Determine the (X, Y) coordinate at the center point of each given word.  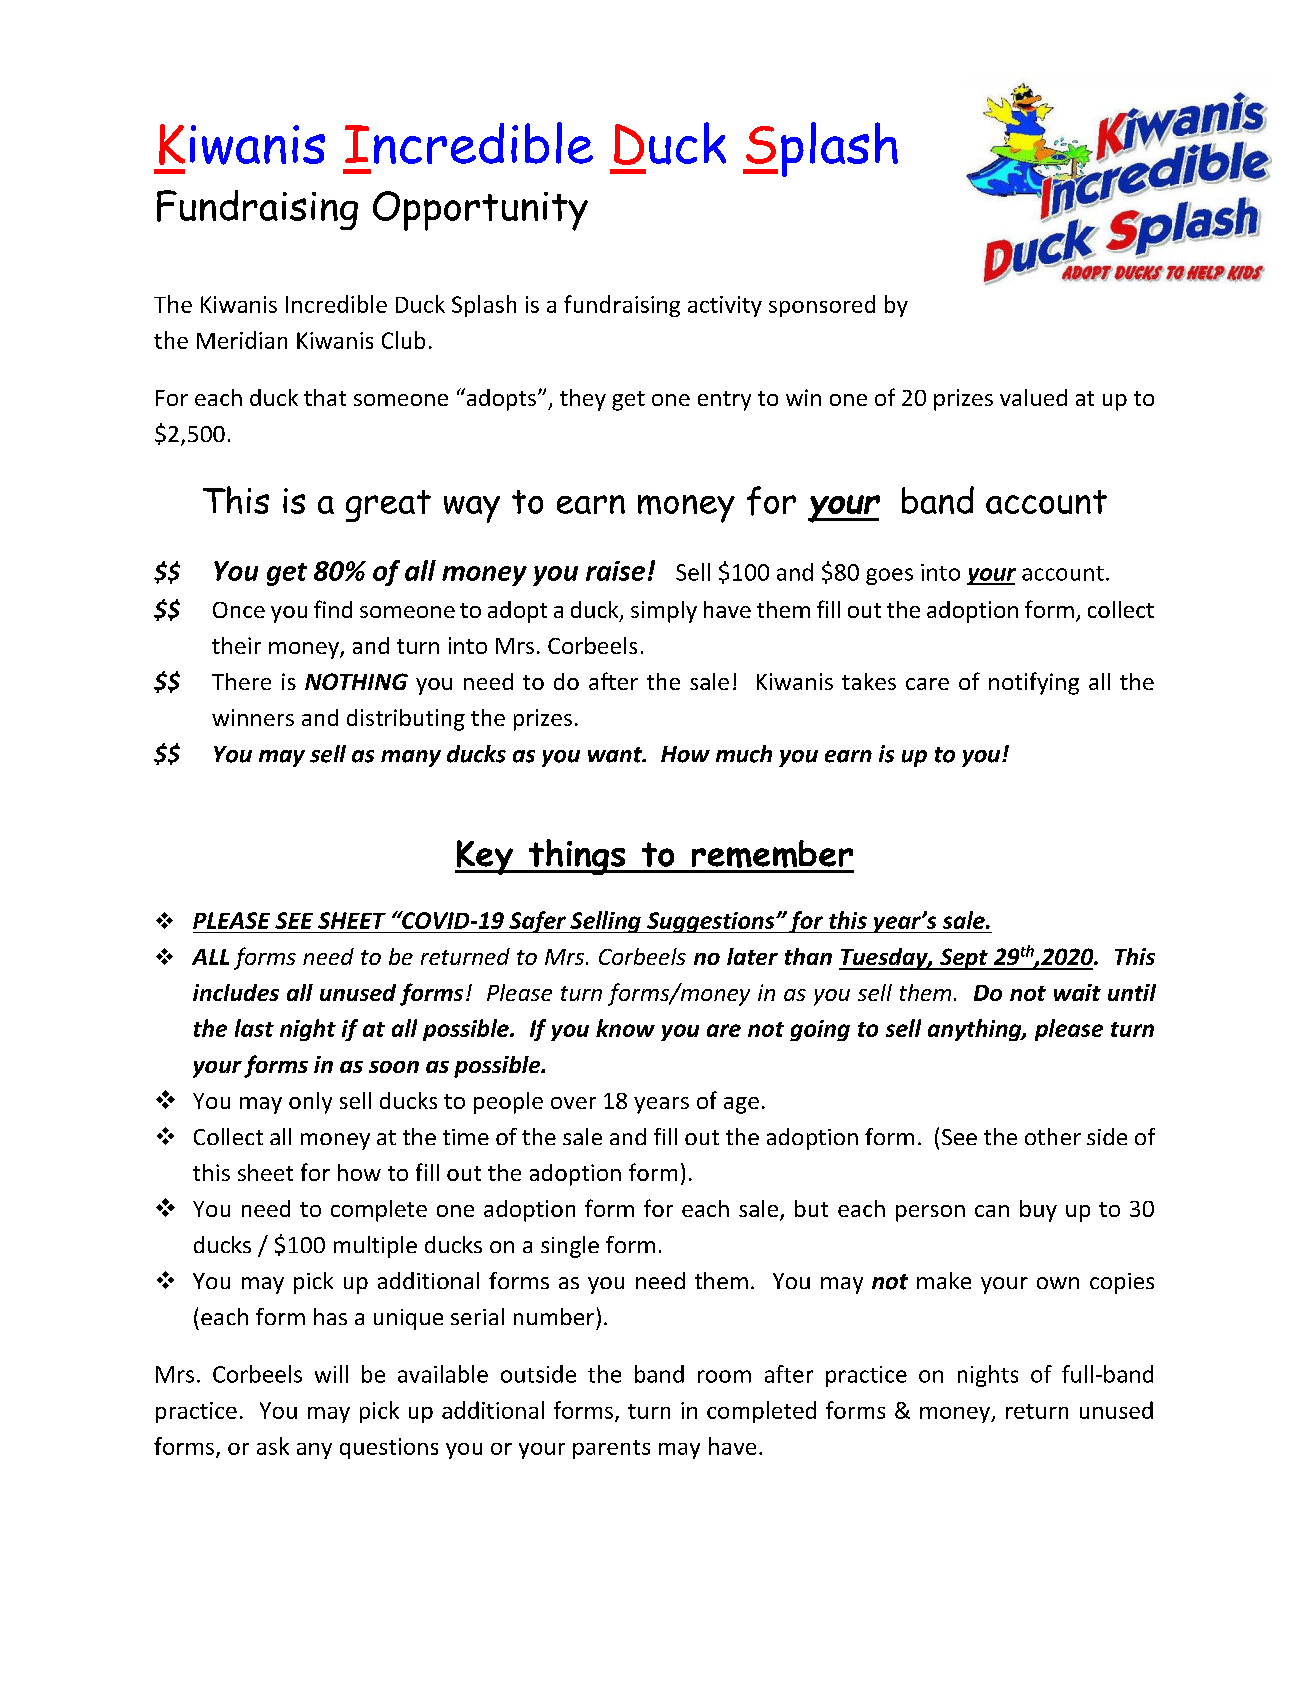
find (333, 609)
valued (1033, 397)
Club (403, 340)
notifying (1034, 683)
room (724, 1376)
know (625, 1028)
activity (725, 306)
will (331, 1374)
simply (664, 612)
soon (394, 1067)
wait (1077, 992)
